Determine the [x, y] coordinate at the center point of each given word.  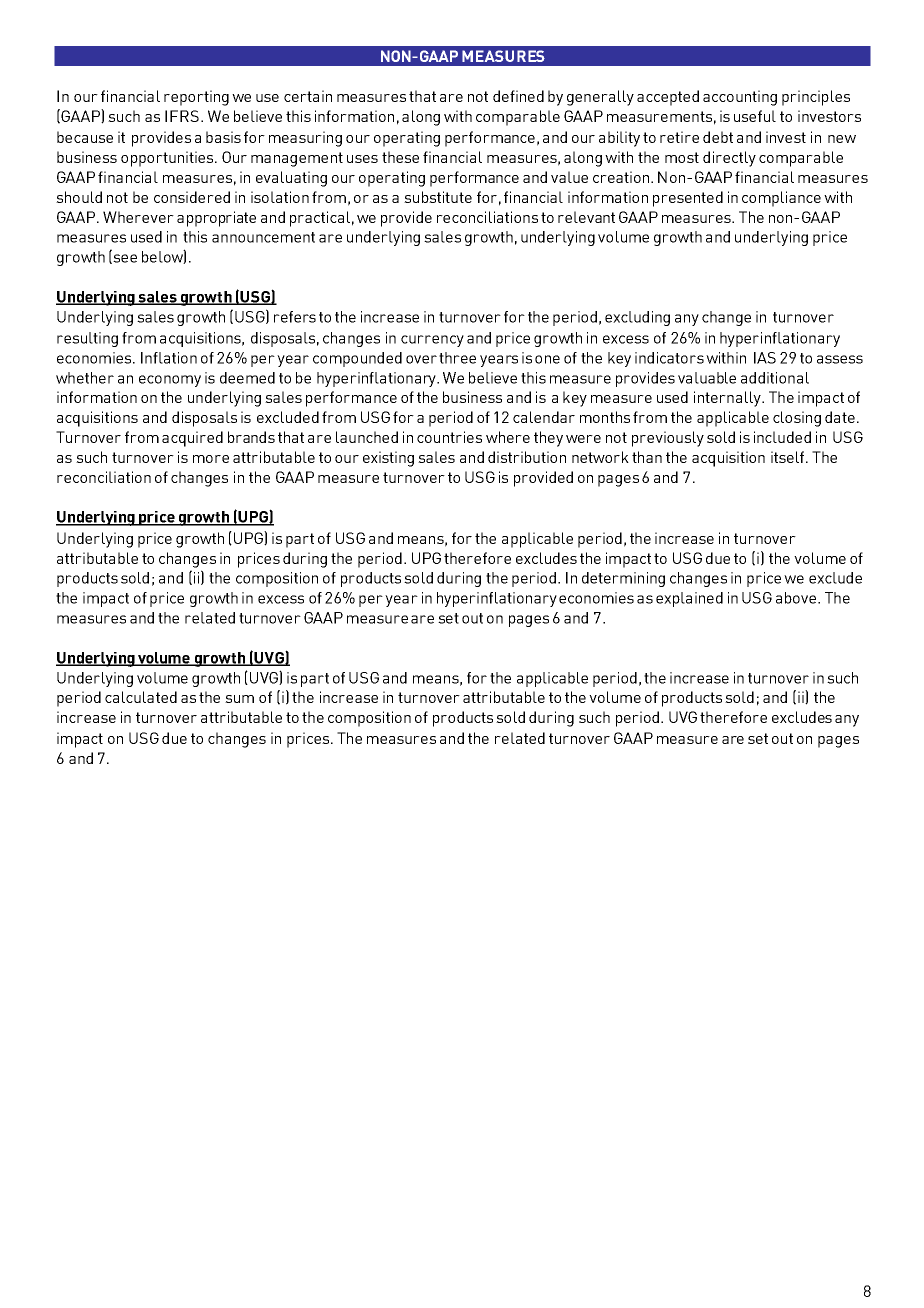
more [211, 459]
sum [239, 699]
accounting [740, 98]
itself [789, 457]
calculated [141, 697]
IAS [765, 358]
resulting [87, 339]
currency [432, 341]
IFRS [182, 116]
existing [388, 459]
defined [518, 96]
